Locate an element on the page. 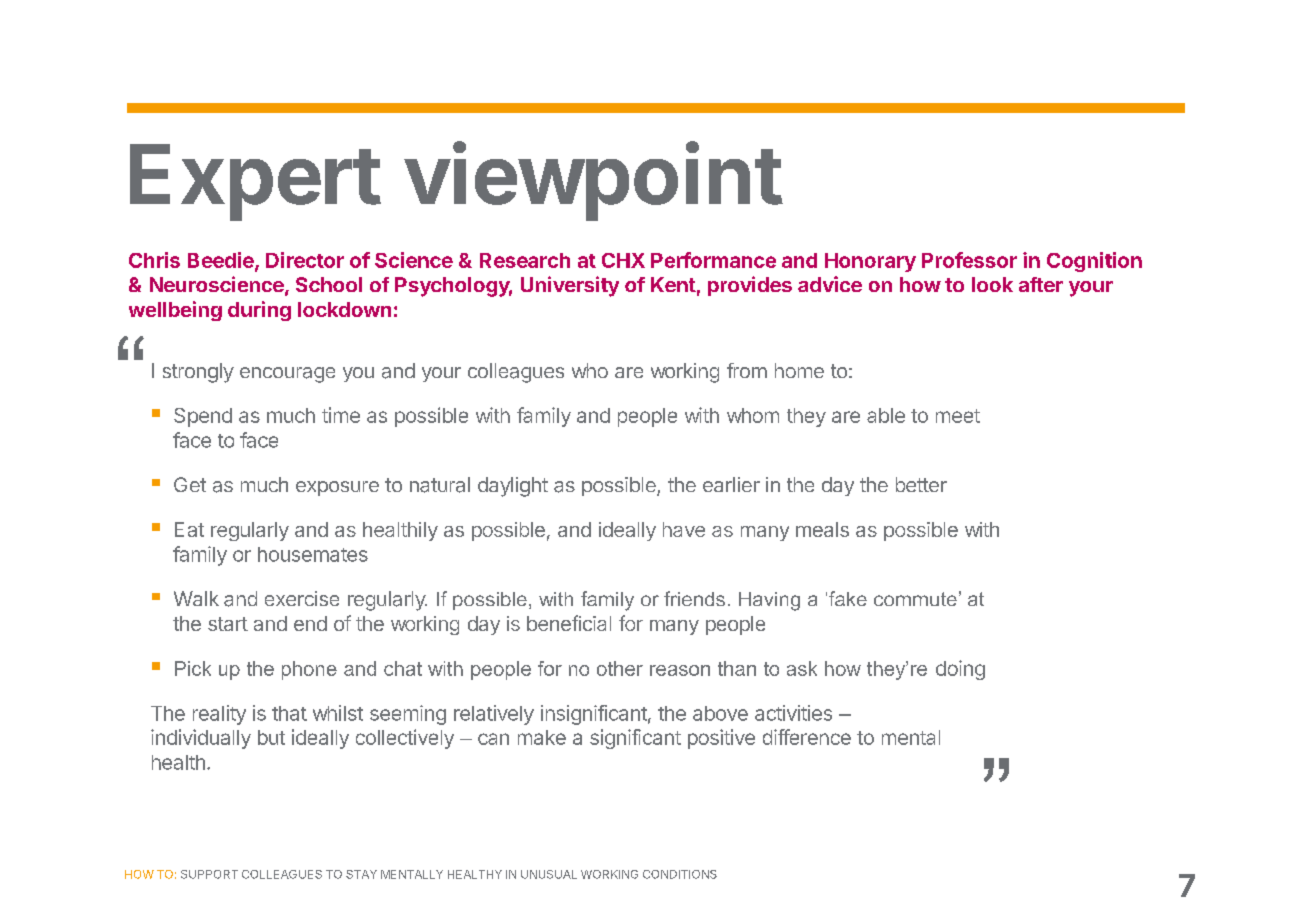 The height and width of the document is (924, 1304). start is located at coordinates (228, 624).
